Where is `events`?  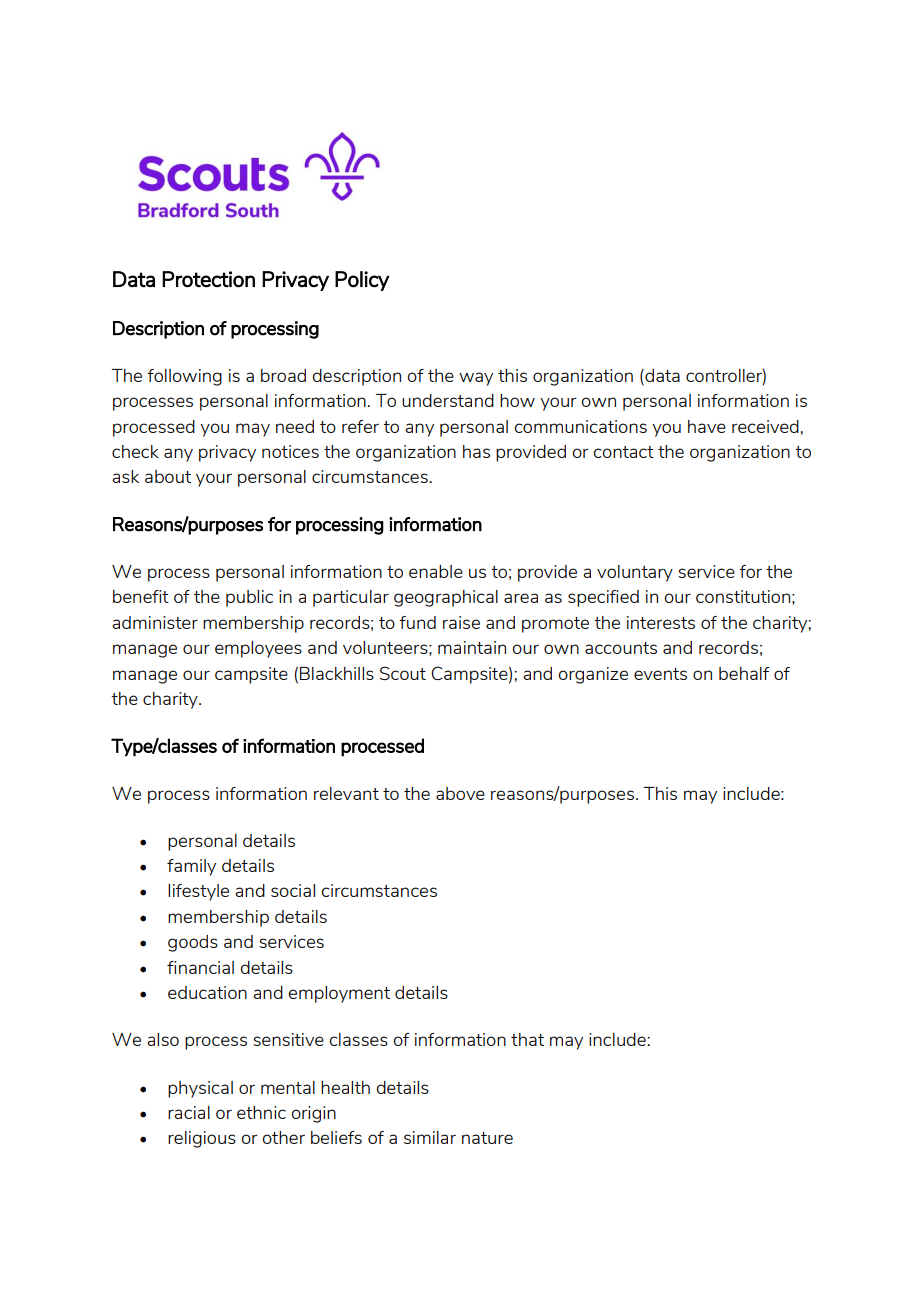
events is located at coordinates (660, 674).
